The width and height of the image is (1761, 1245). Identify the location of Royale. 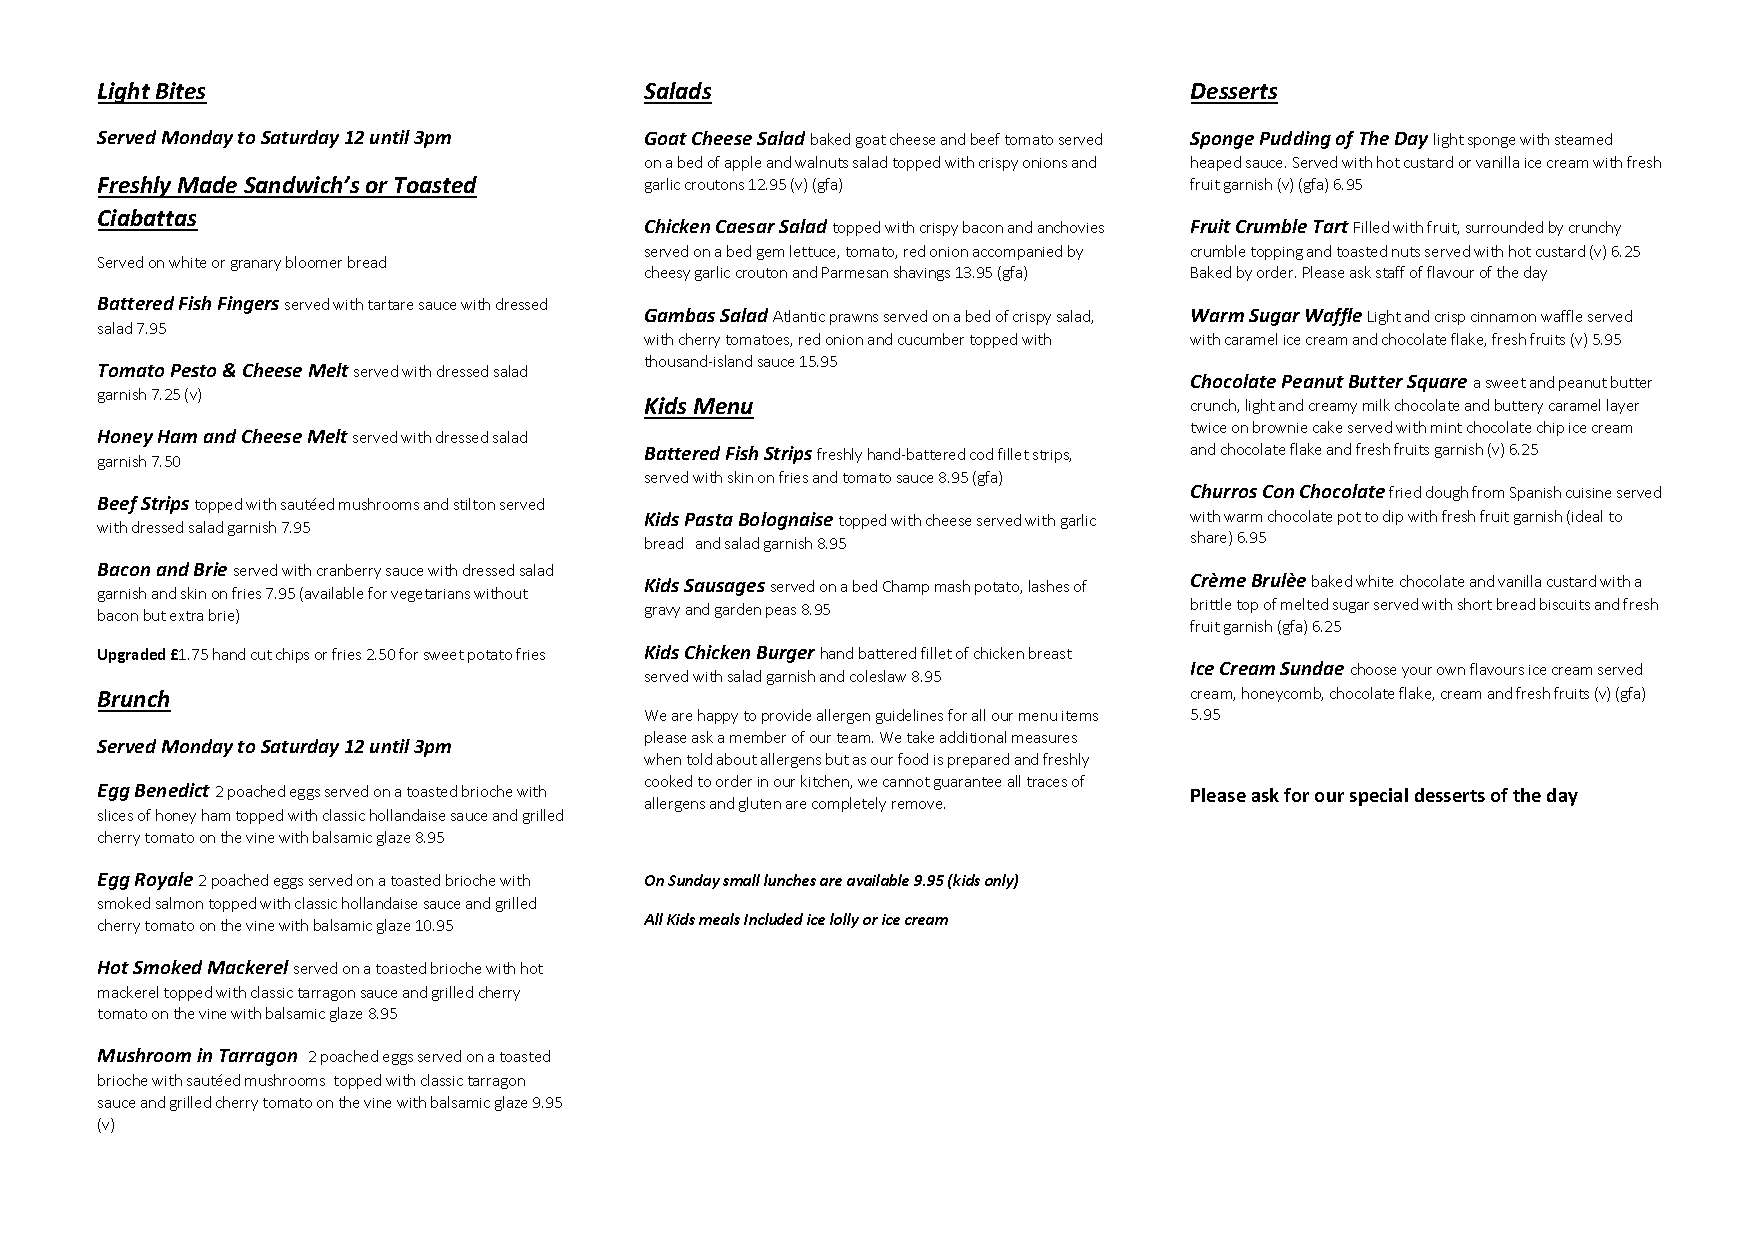
(164, 881).
